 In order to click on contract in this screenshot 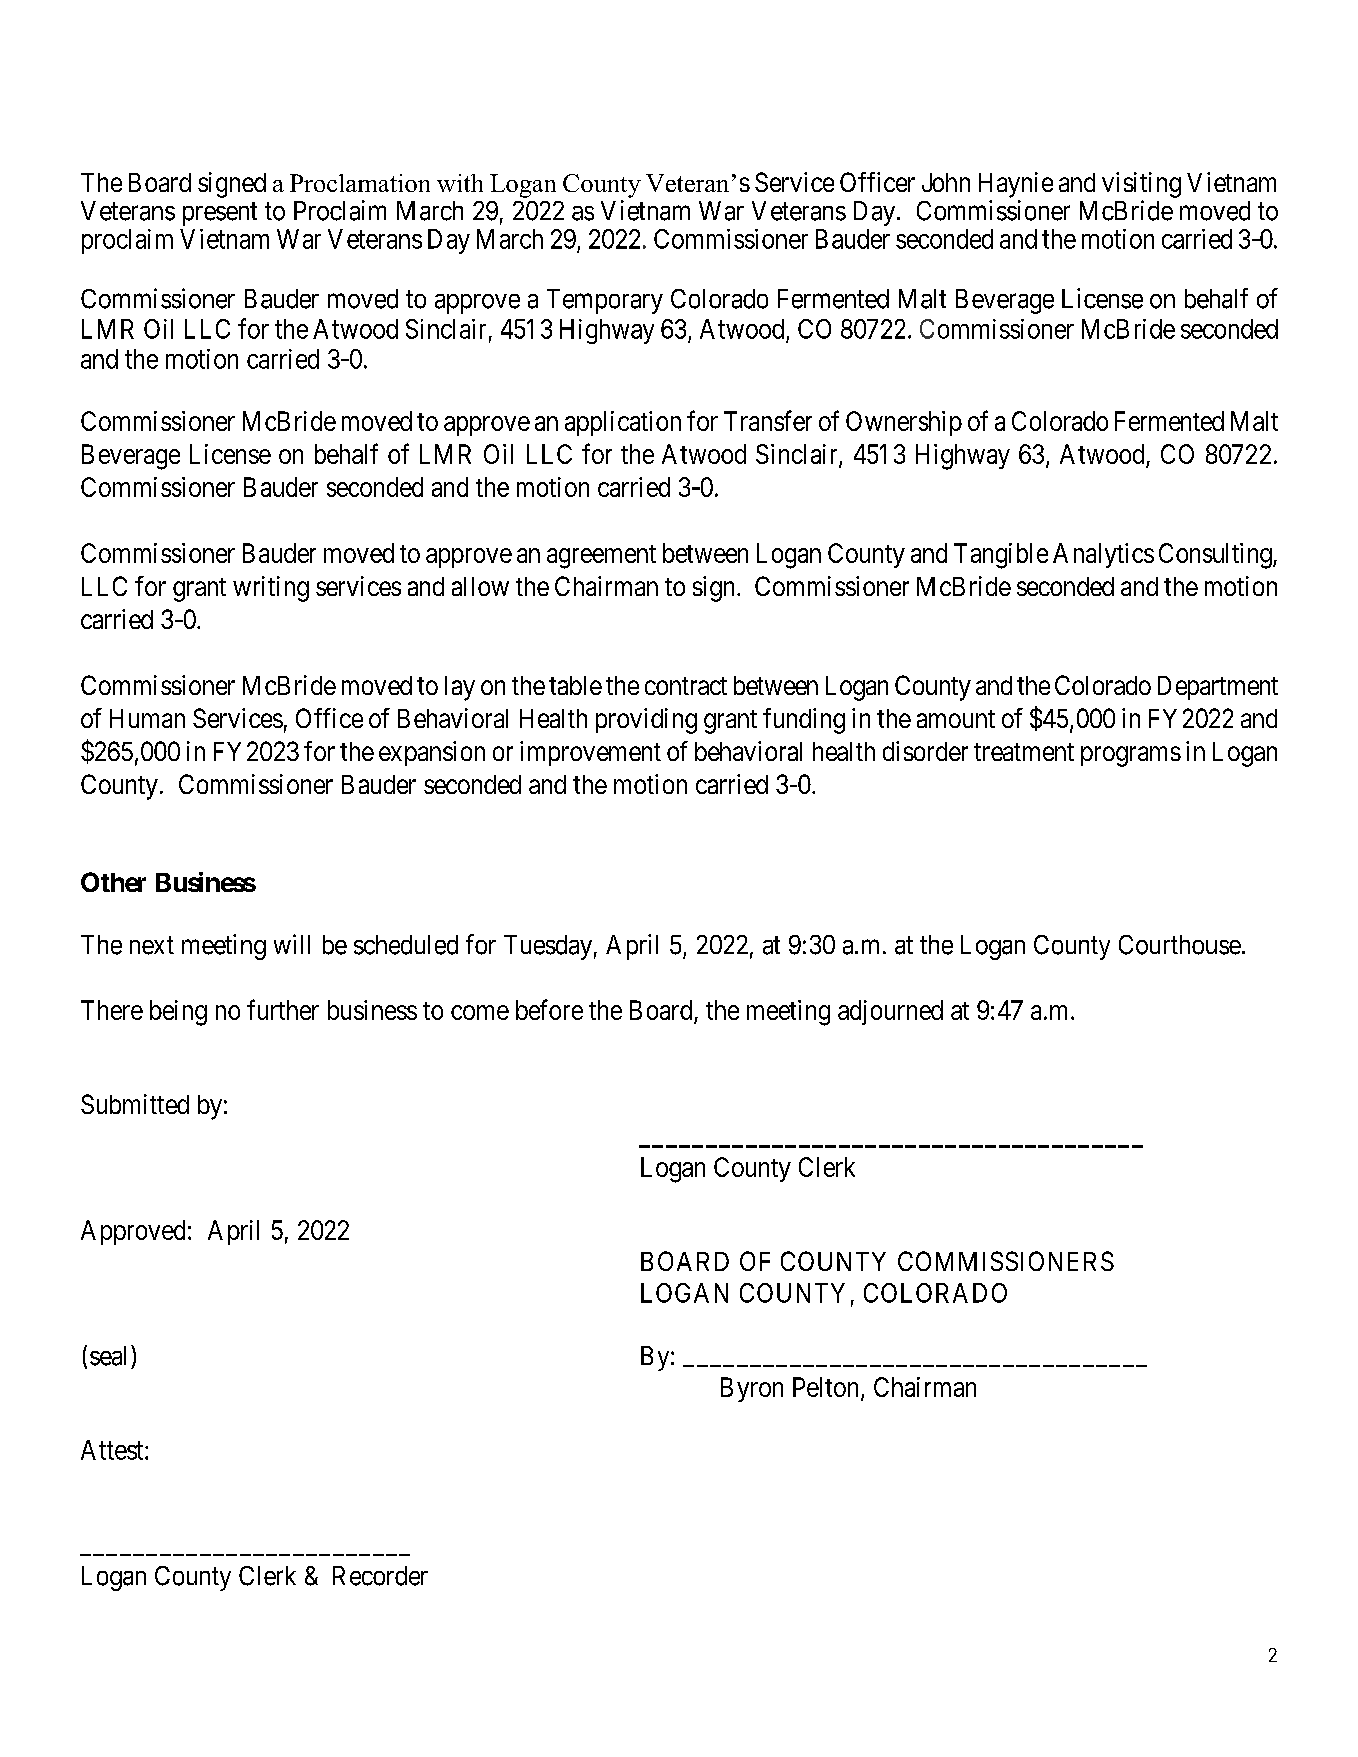, I will do `click(686, 686)`.
